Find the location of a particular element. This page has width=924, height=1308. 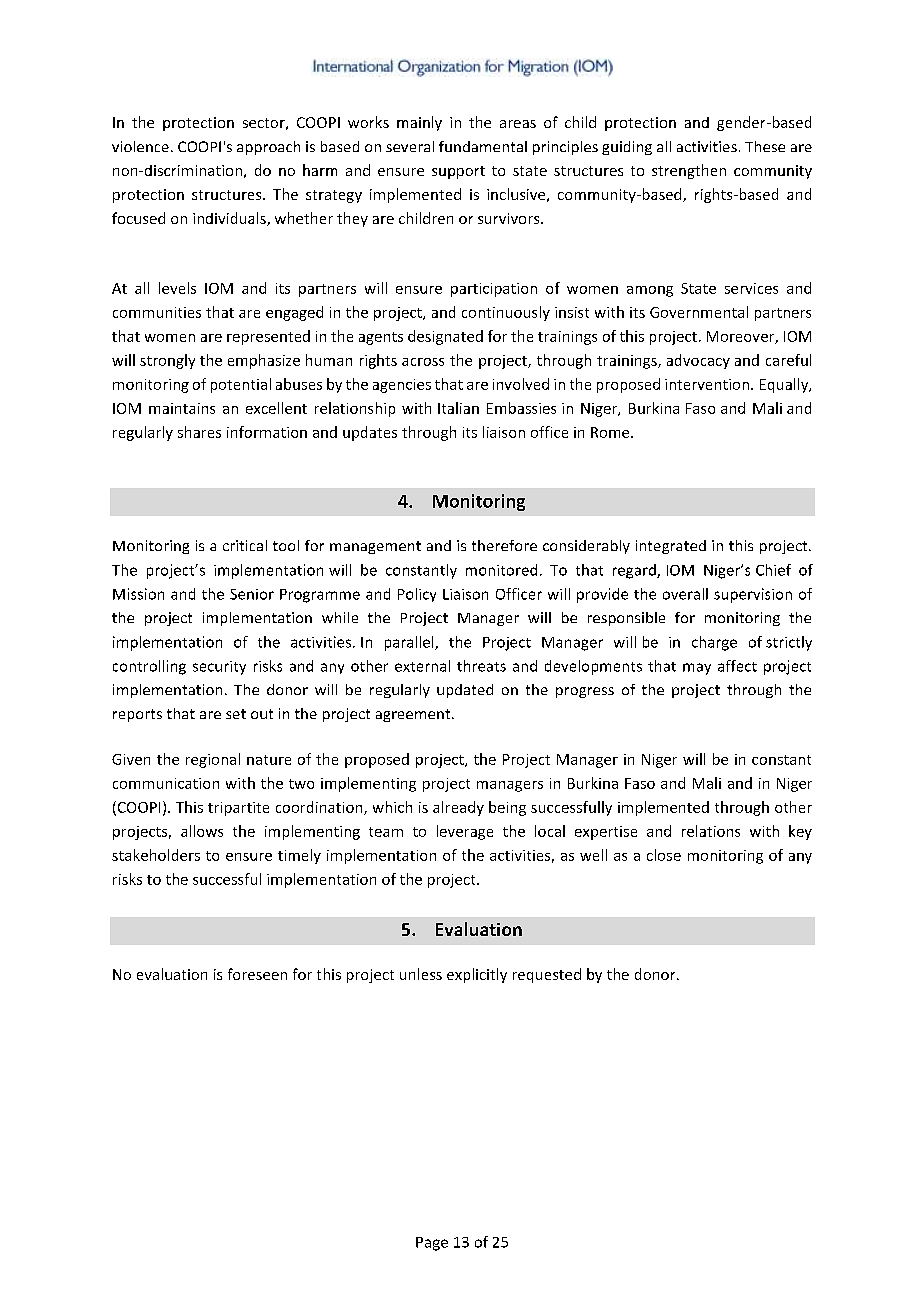

updated is located at coordinates (465, 691).
